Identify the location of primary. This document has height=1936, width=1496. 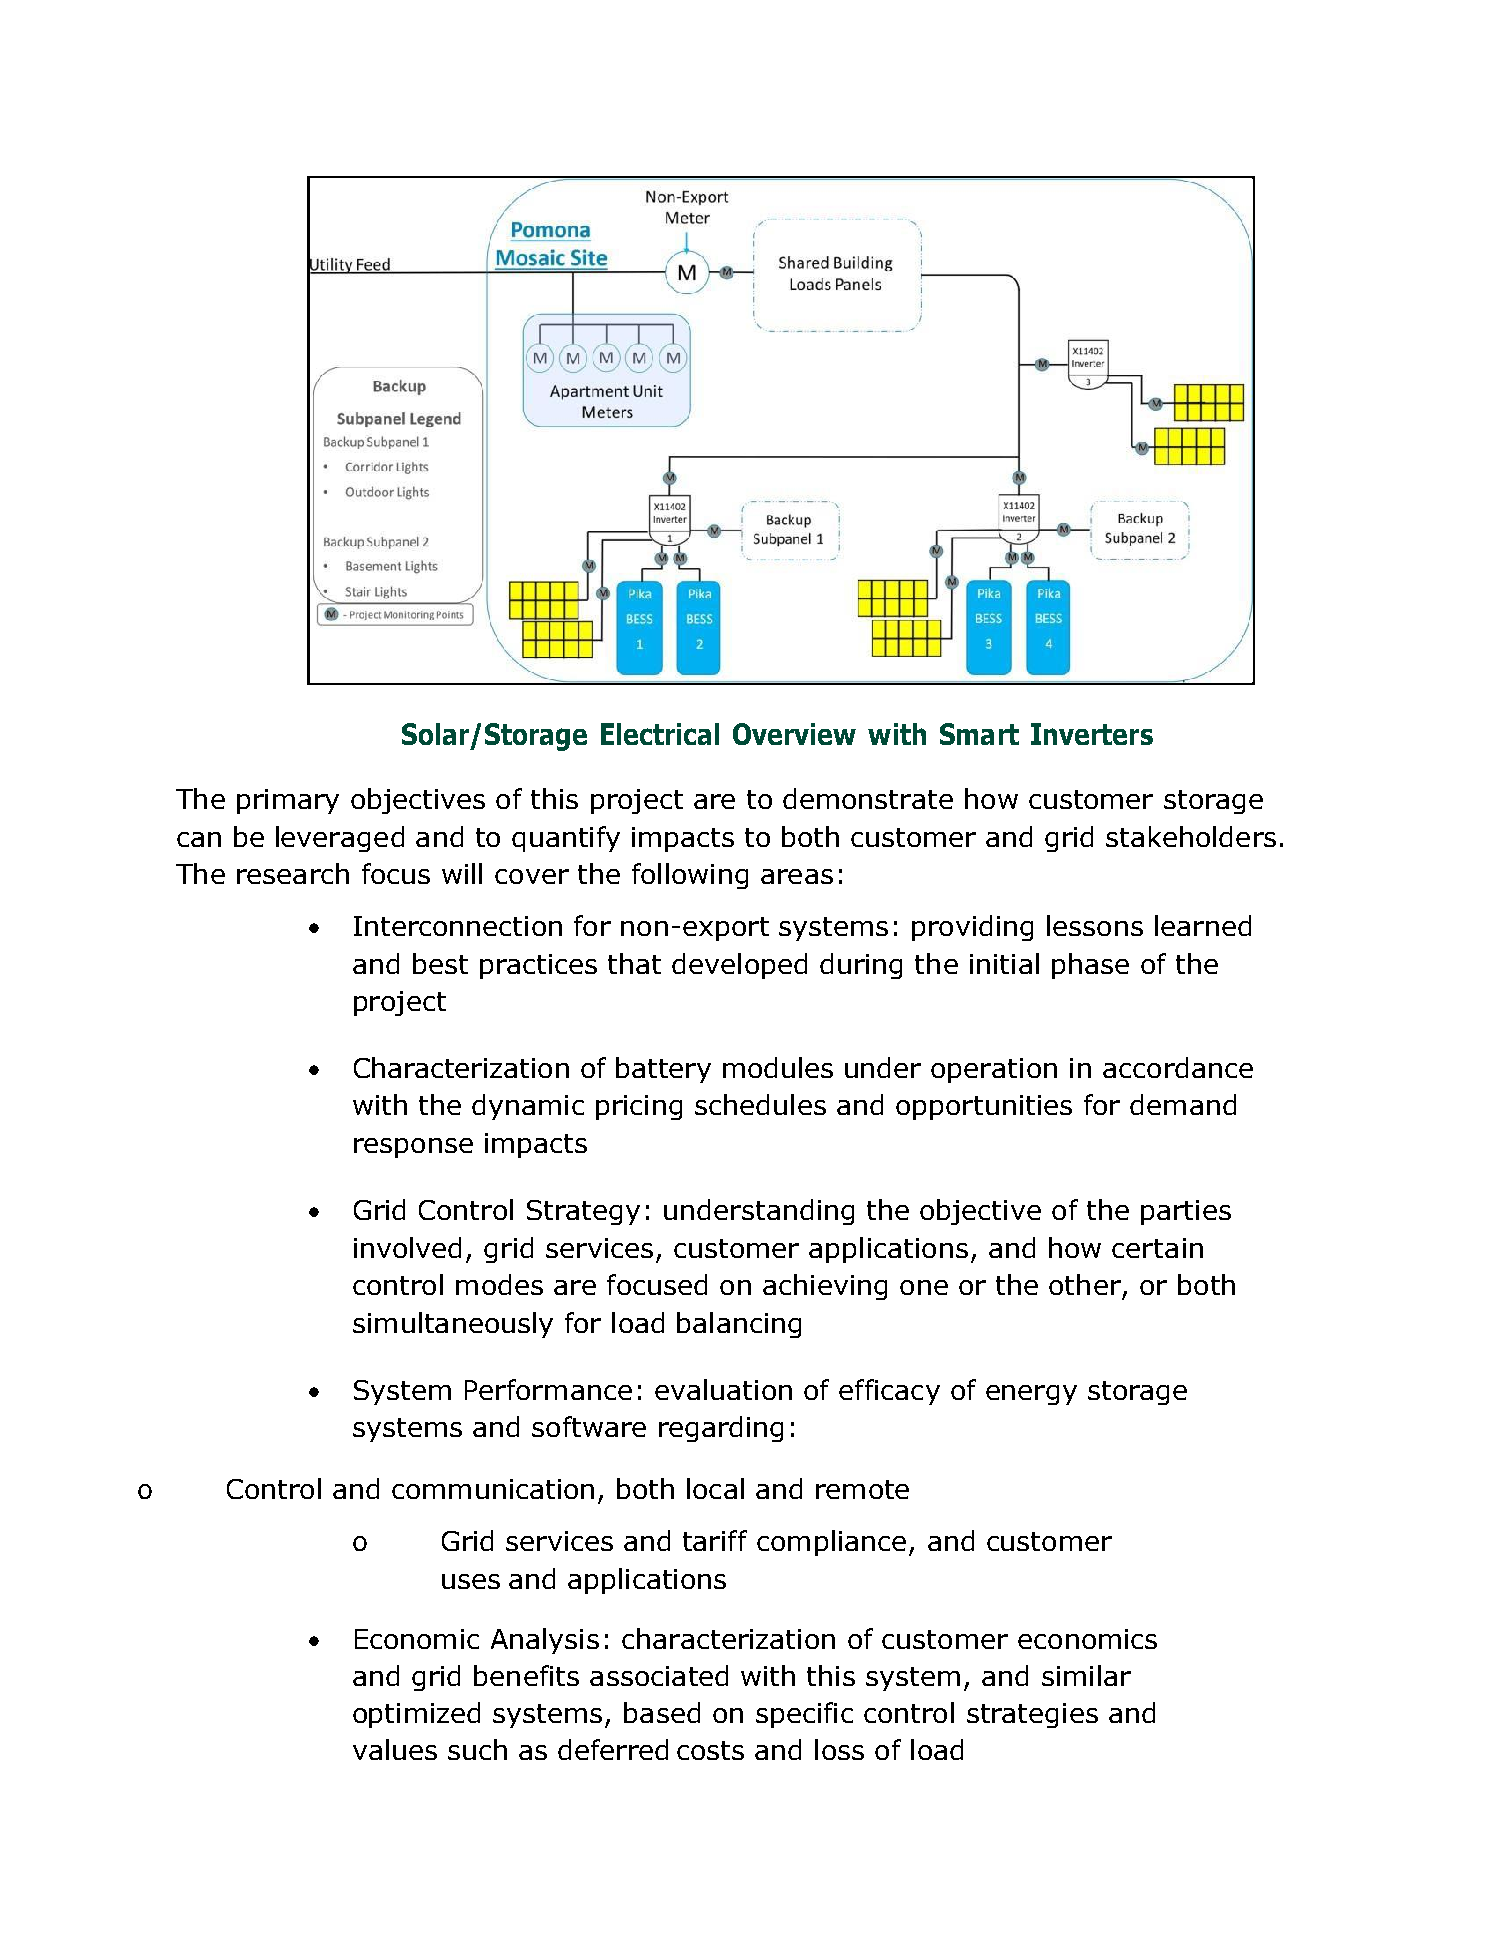
(288, 801).
